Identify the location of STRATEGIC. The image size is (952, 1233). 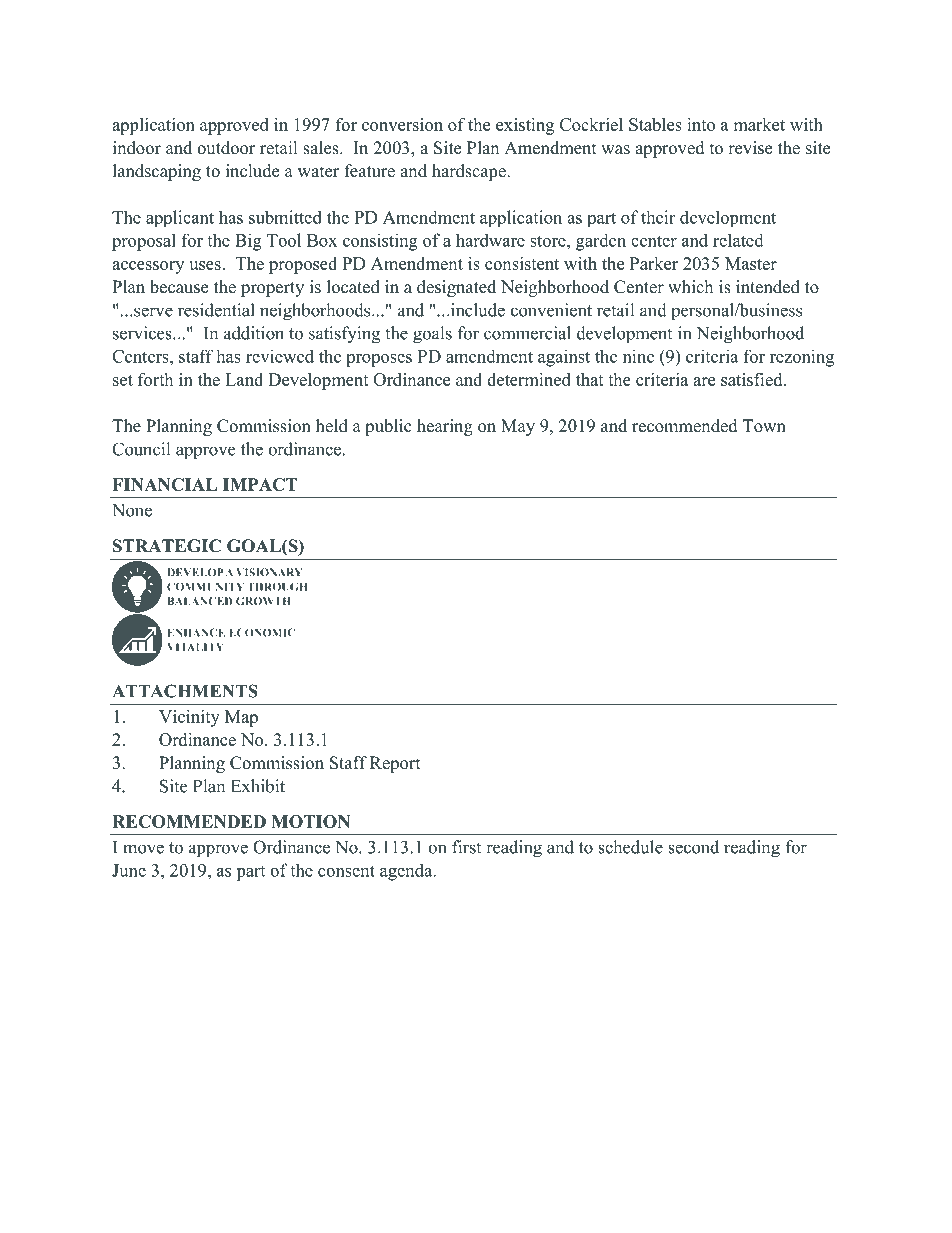
(167, 546).
